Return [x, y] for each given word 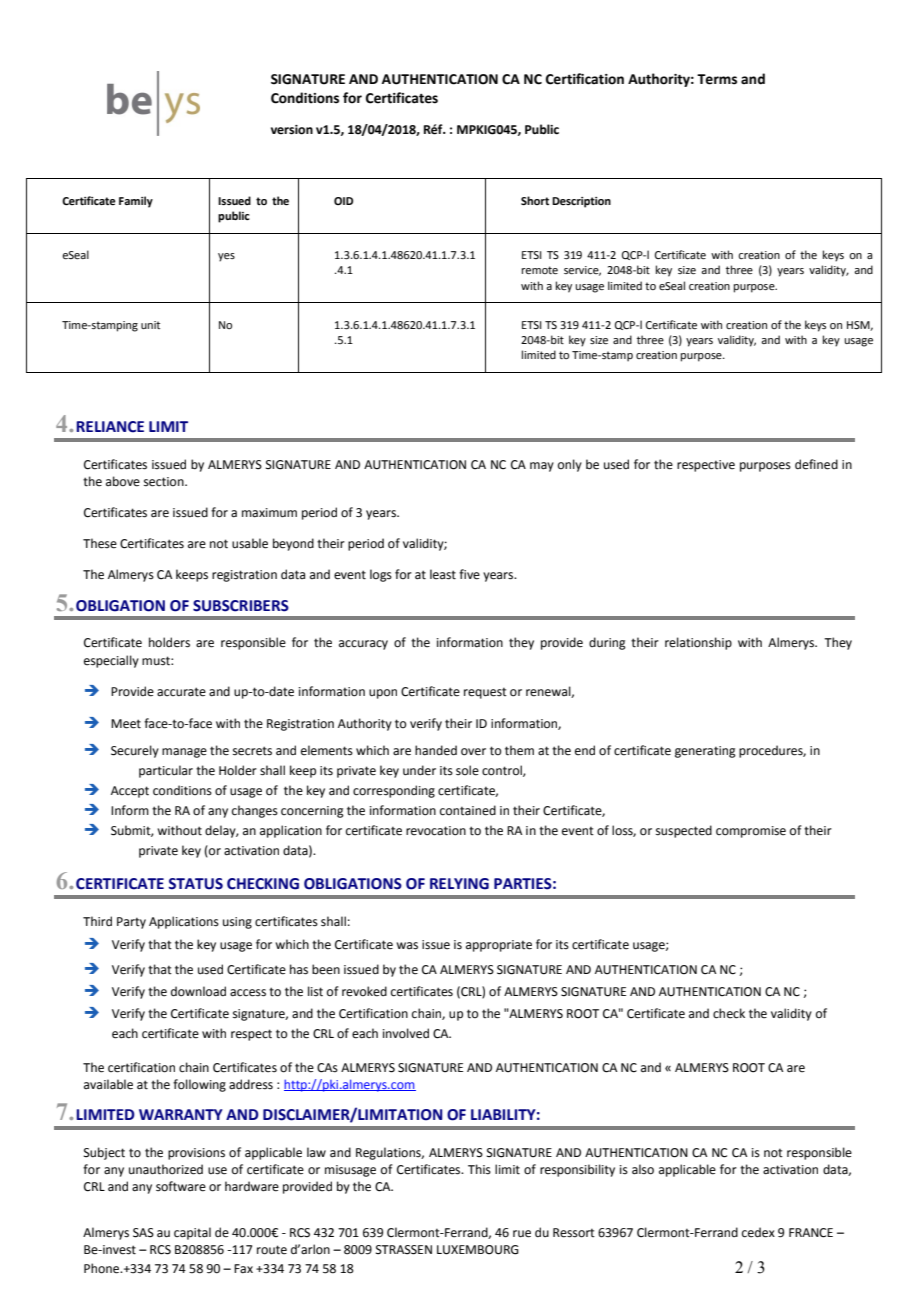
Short [535, 200]
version [292, 130]
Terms [717, 79]
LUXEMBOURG [478, 1250]
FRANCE [811, 1233]
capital [192, 1233]
